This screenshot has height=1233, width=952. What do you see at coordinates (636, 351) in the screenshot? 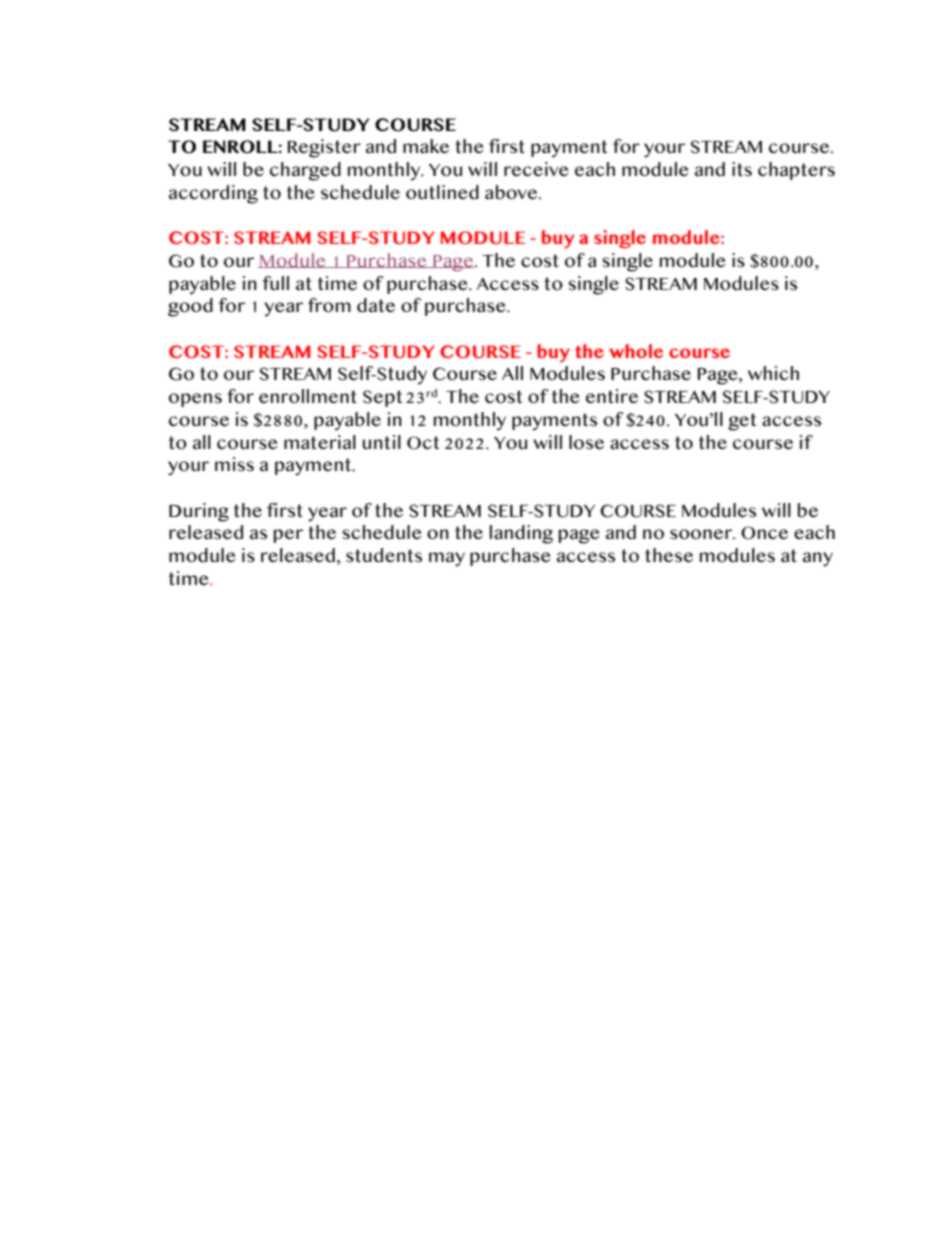
I see `whole` at bounding box center [636, 351].
